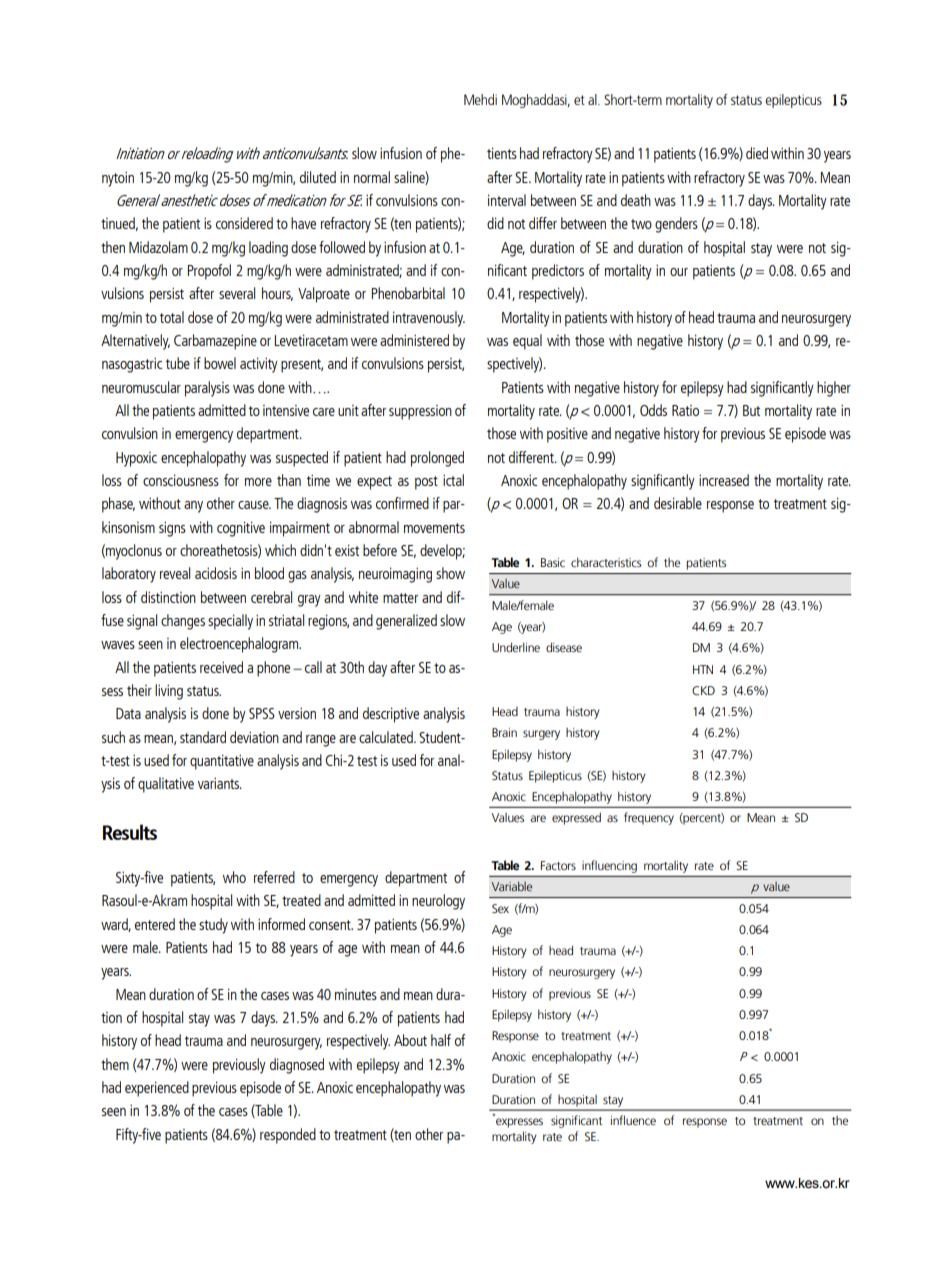 Image resolution: width=952 pixels, height=1262 pixels. Describe the element at coordinates (437, 459) in the document. I see `prolonged` at that location.
